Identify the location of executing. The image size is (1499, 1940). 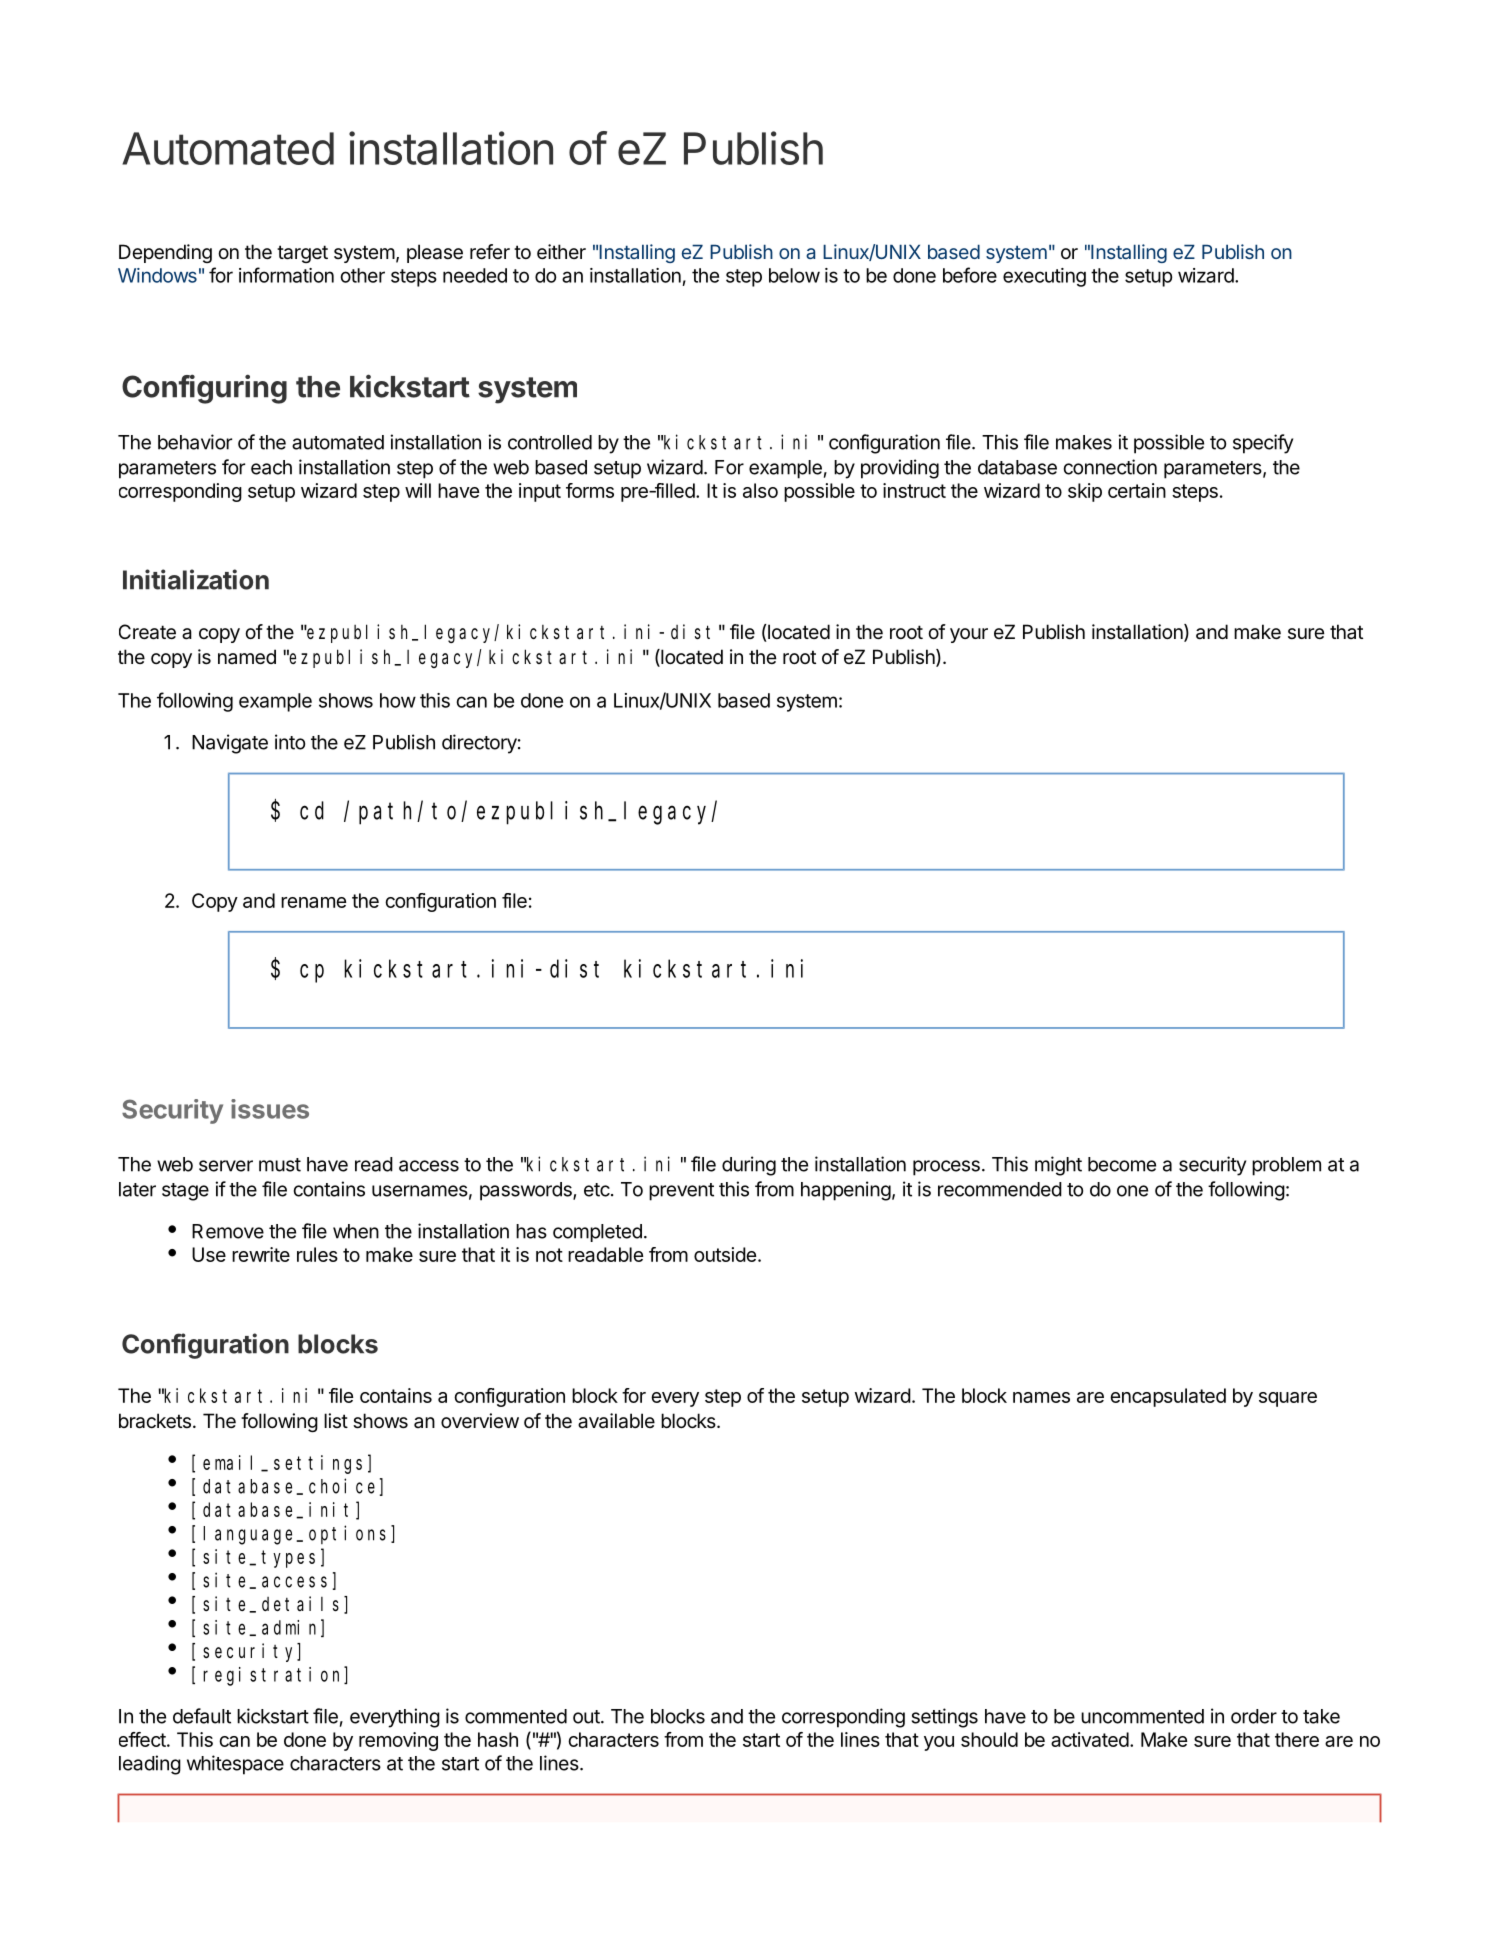
(1044, 277).
